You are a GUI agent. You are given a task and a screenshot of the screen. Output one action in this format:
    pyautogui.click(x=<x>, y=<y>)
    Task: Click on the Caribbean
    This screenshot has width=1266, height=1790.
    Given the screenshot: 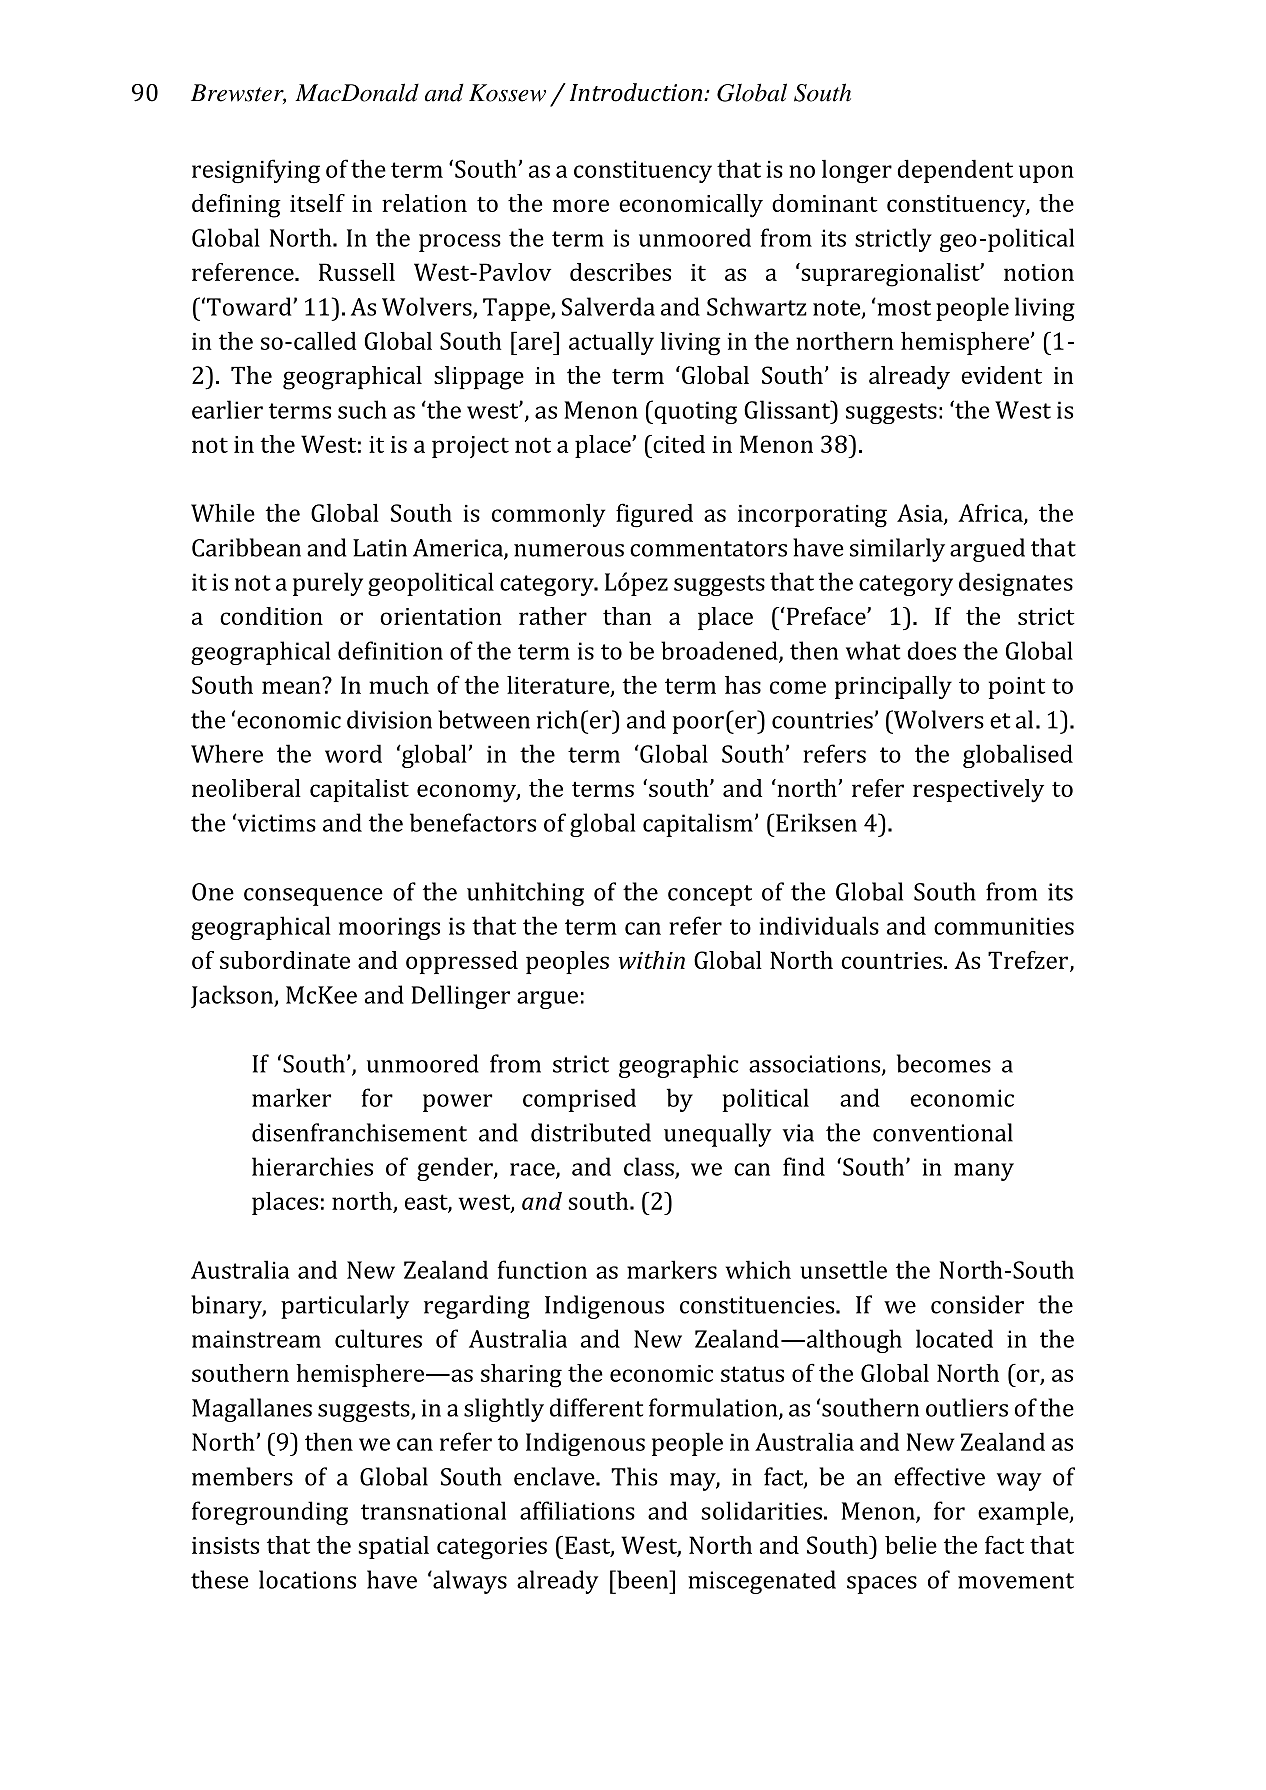 What is the action you would take?
    pyautogui.click(x=246, y=547)
